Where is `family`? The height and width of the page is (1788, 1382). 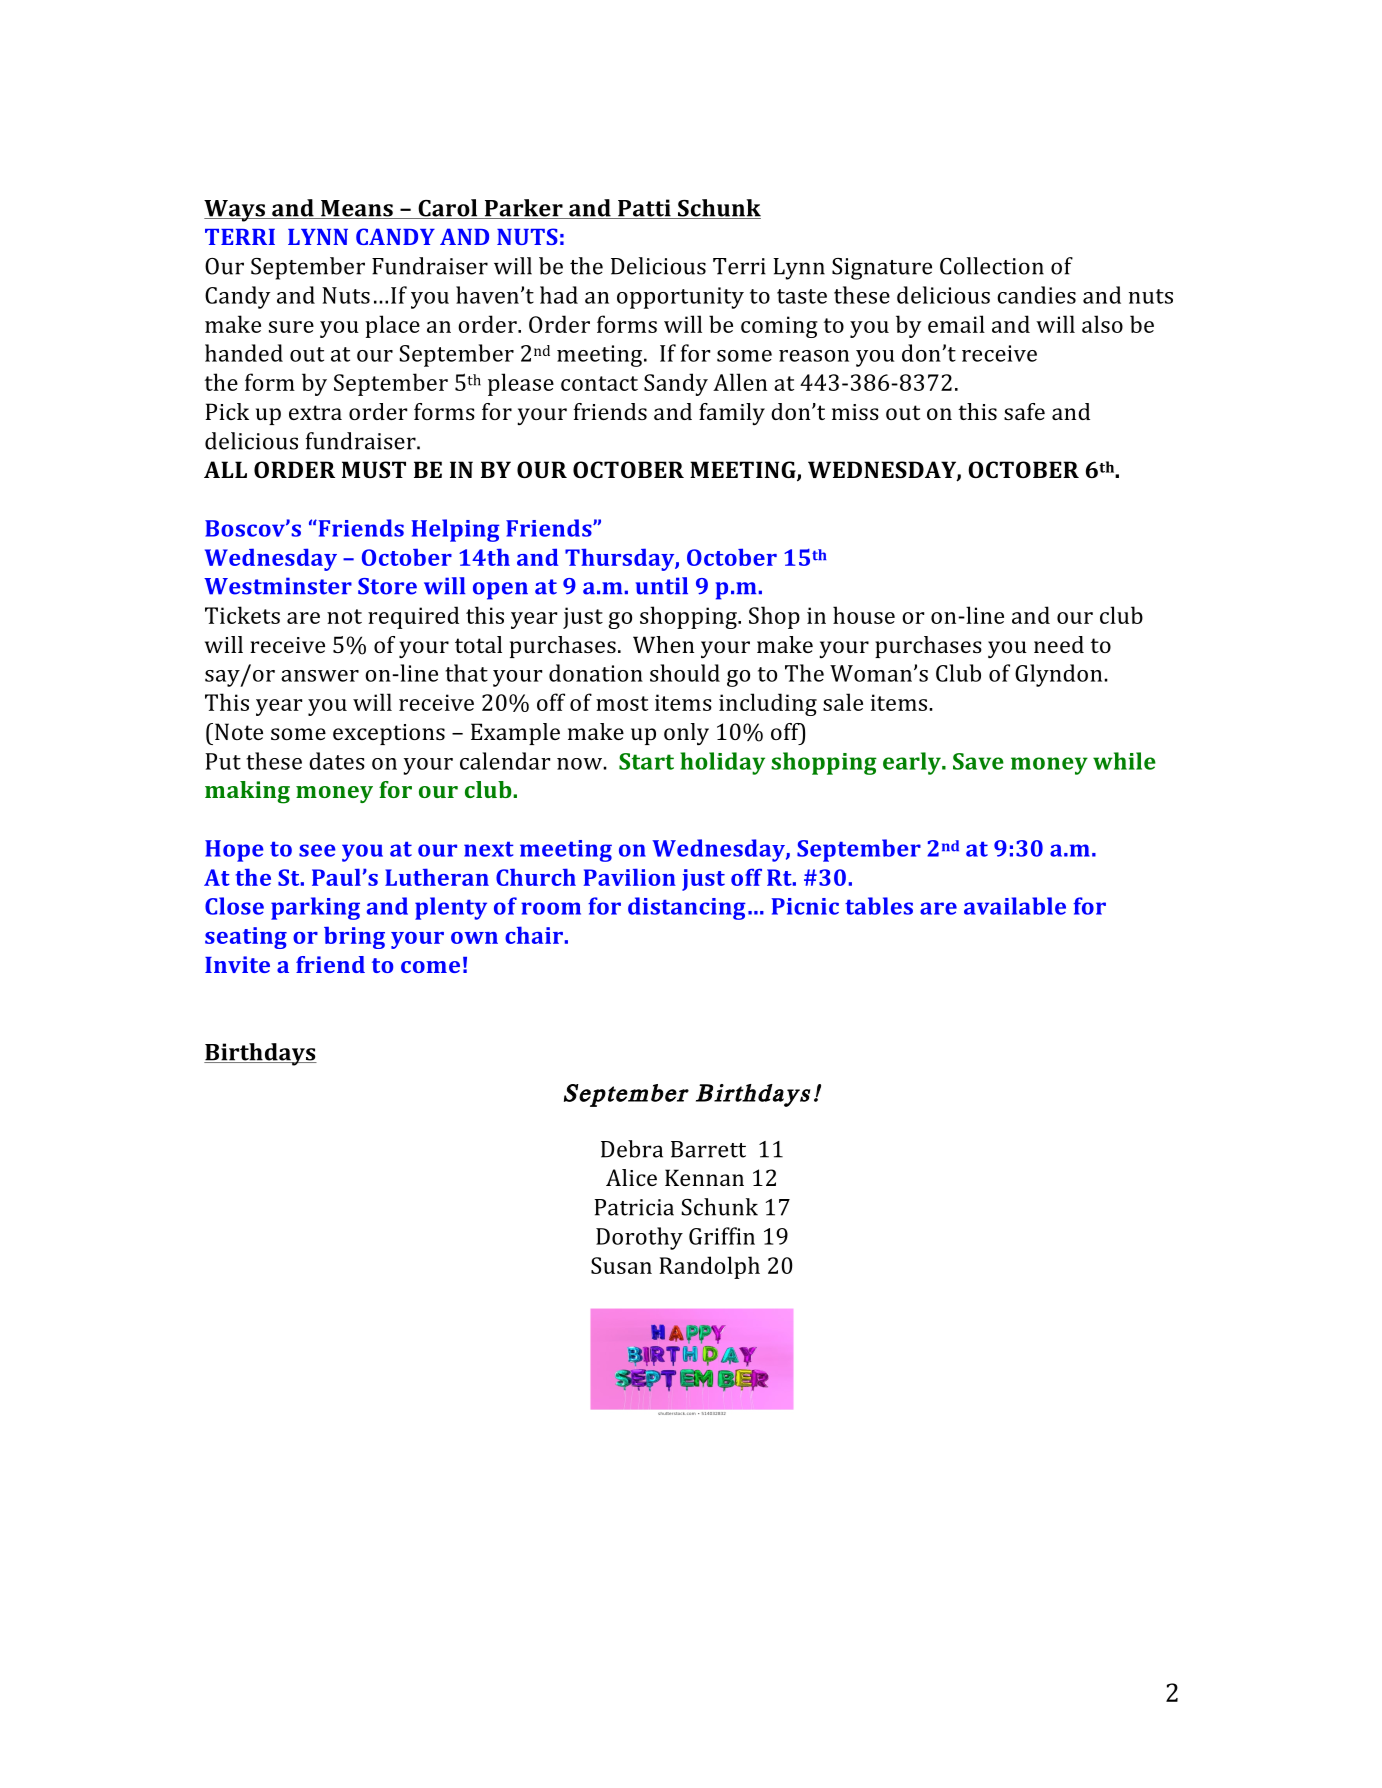
family is located at coordinates (732, 414).
